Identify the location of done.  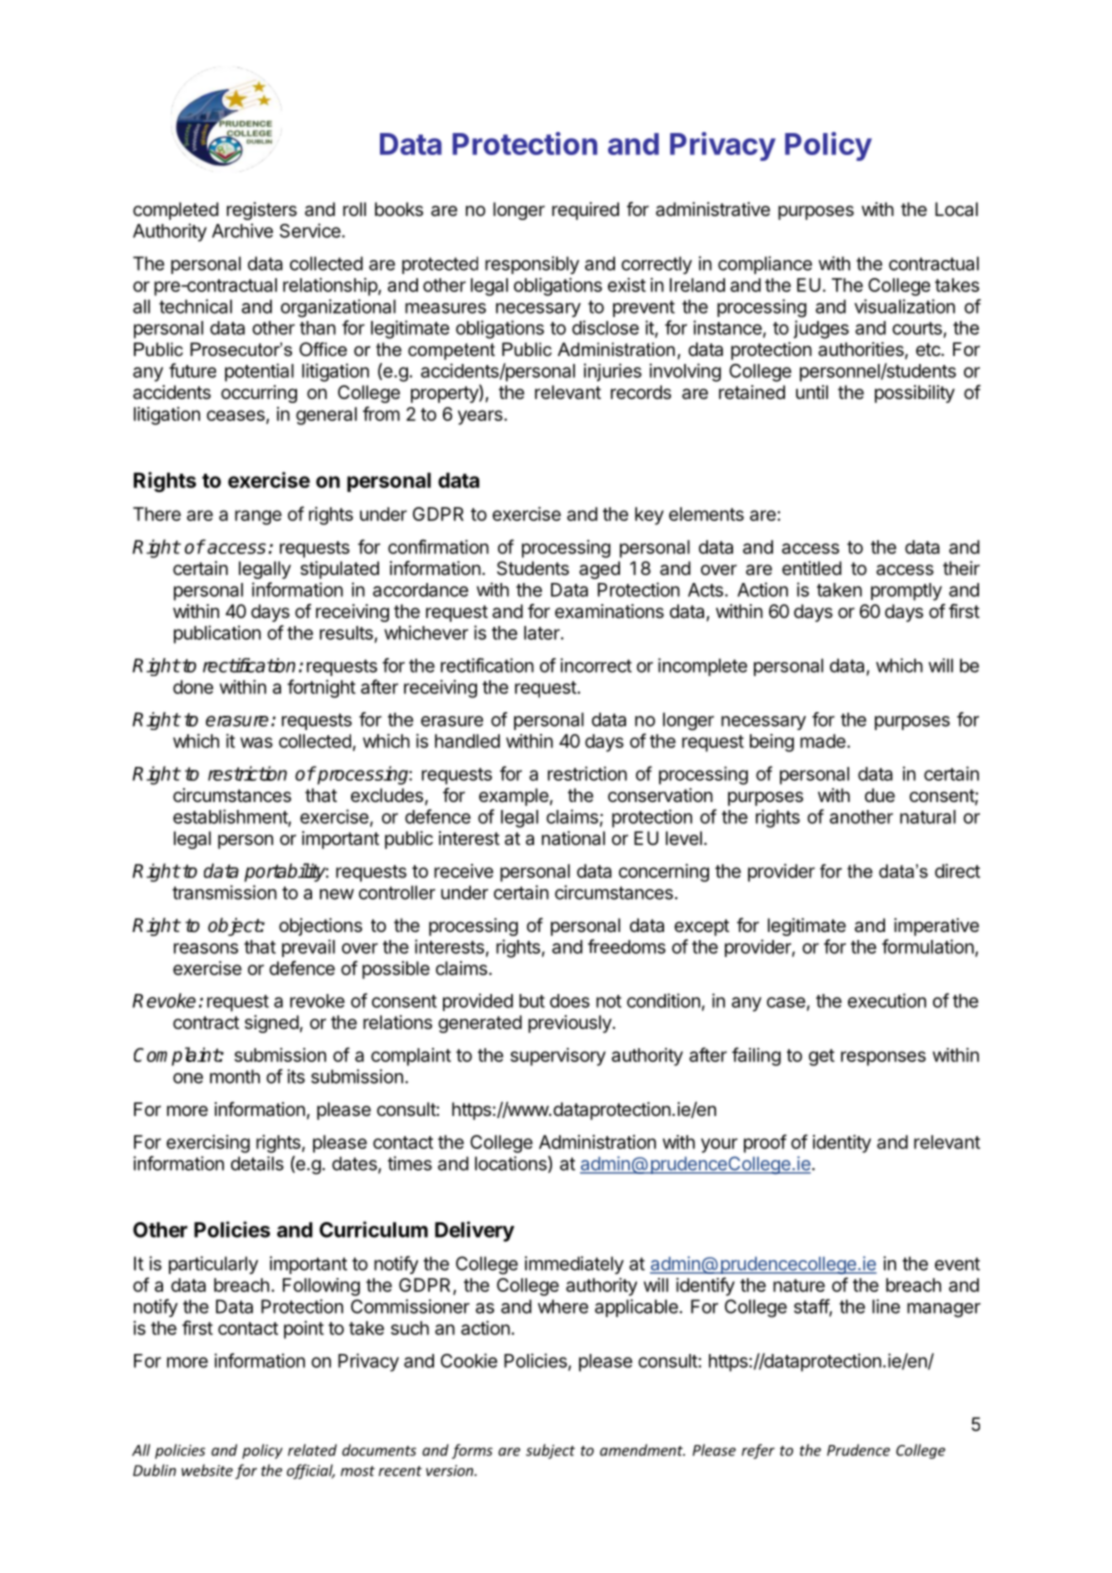
(193, 687).
